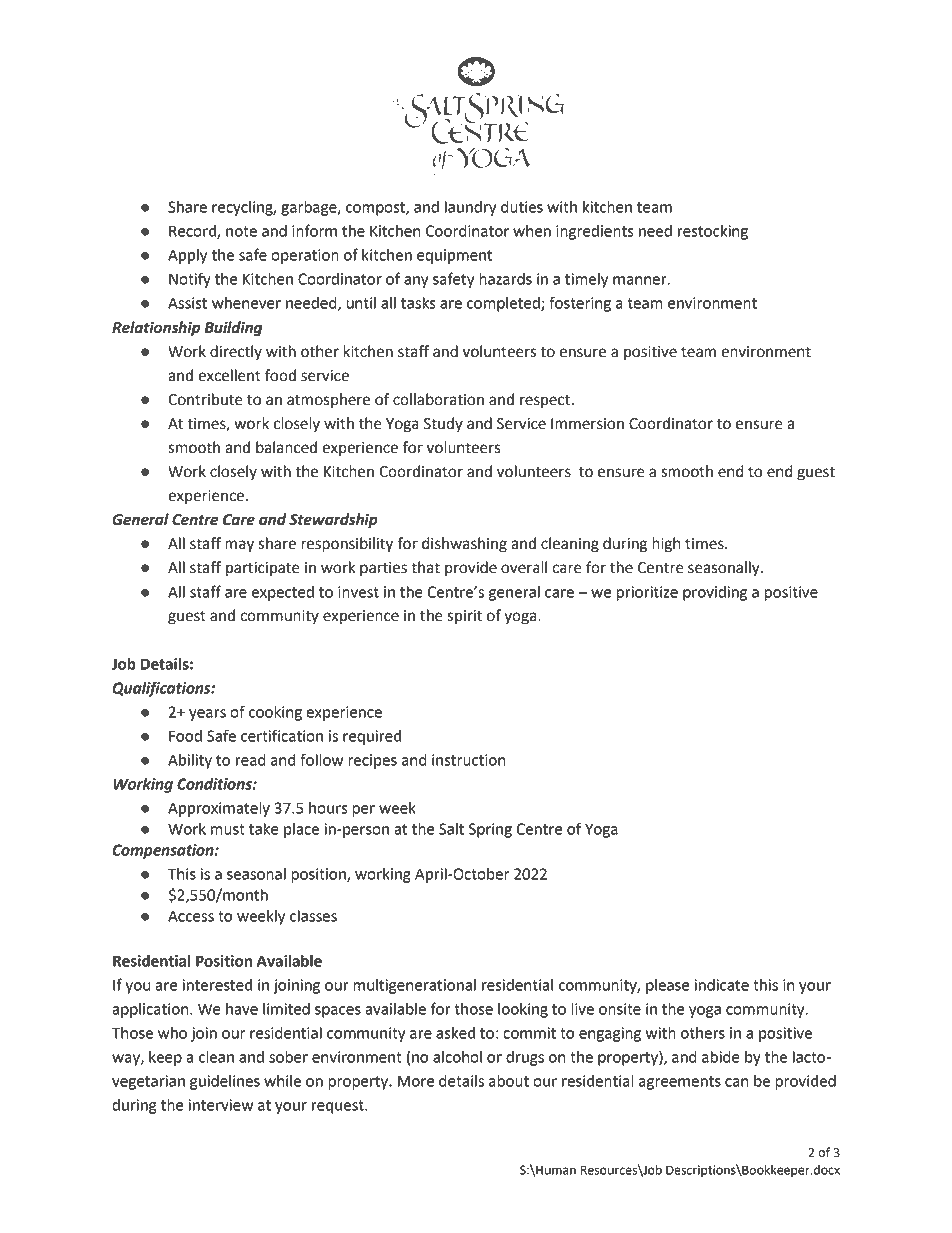 This page has height=1233, width=952. What do you see at coordinates (587, 424) in the page?
I see `Immersion` at bounding box center [587, 424].
